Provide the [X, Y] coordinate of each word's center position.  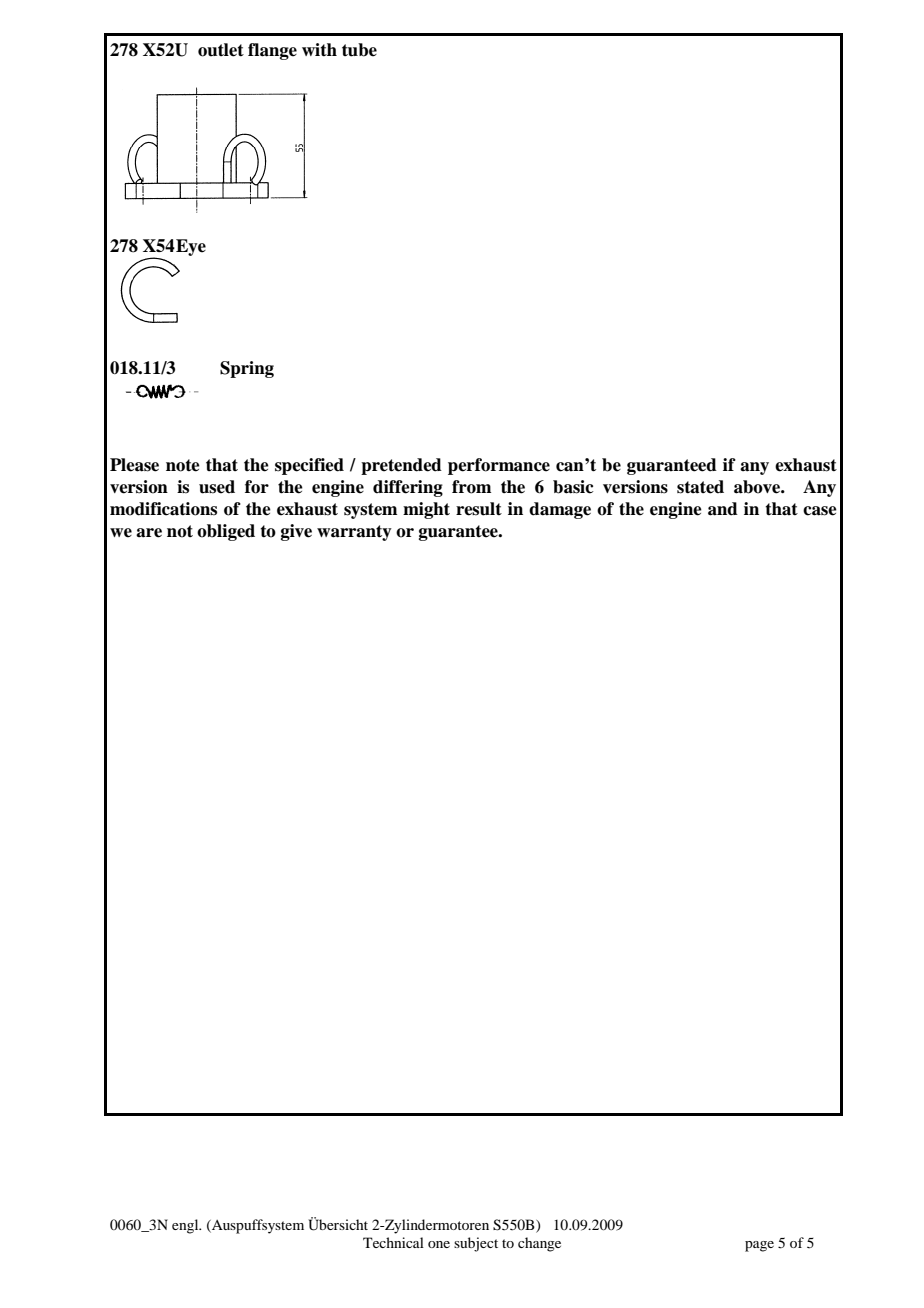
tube [359, 50]
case [820, 511]
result [479, 509]
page [759, 1246]
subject [476, 1244]
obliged [226, 532]
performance [499, 466]
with [319, 49]
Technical [393, 1242]
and [723, 509]
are [149, 533]
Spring [247, 369]
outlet [221, 50]
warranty [354, 533]
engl [186, 1226]
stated [700, 487]
